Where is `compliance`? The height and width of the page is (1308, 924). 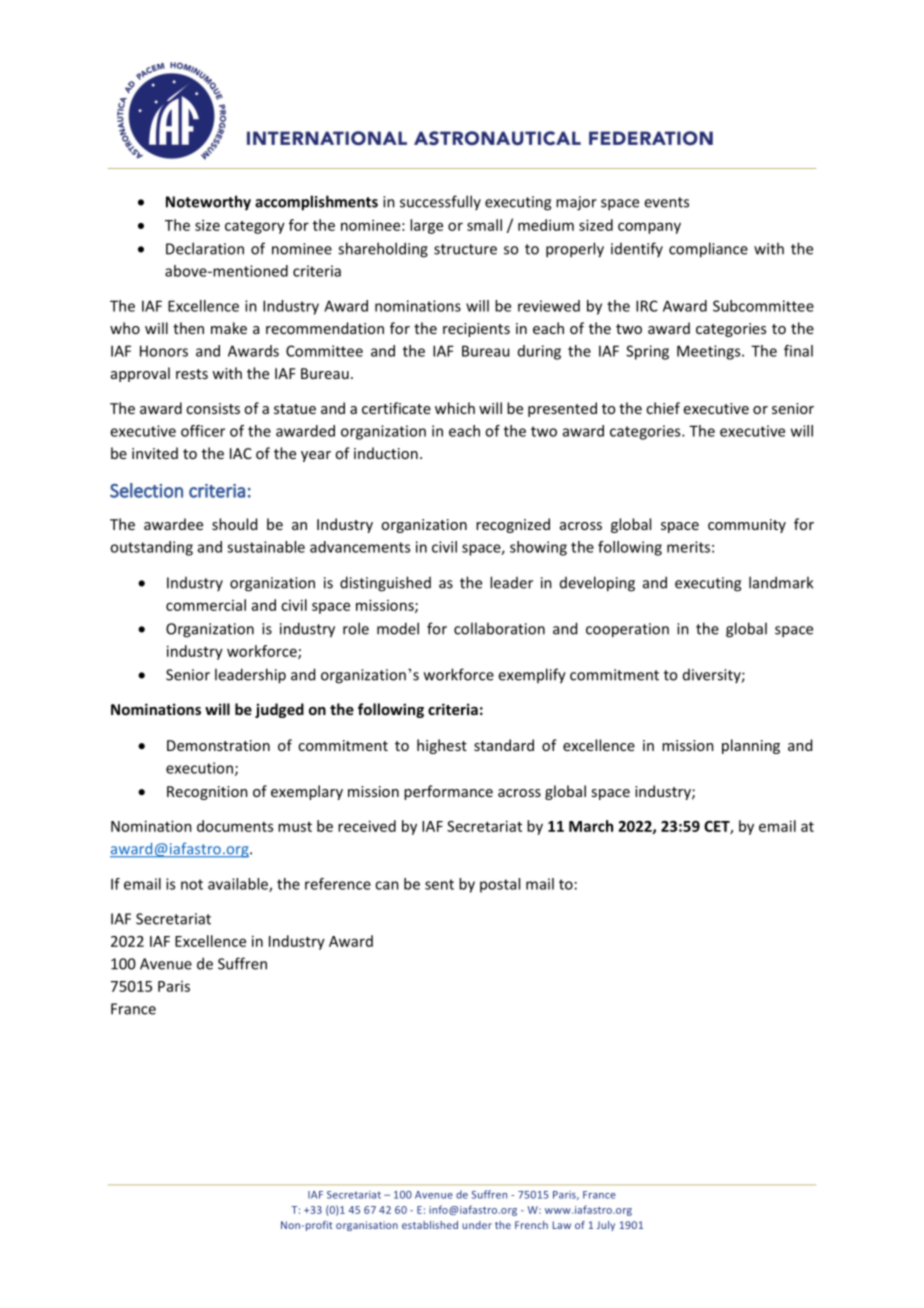 compliance is located at coordinates (708, 250).
